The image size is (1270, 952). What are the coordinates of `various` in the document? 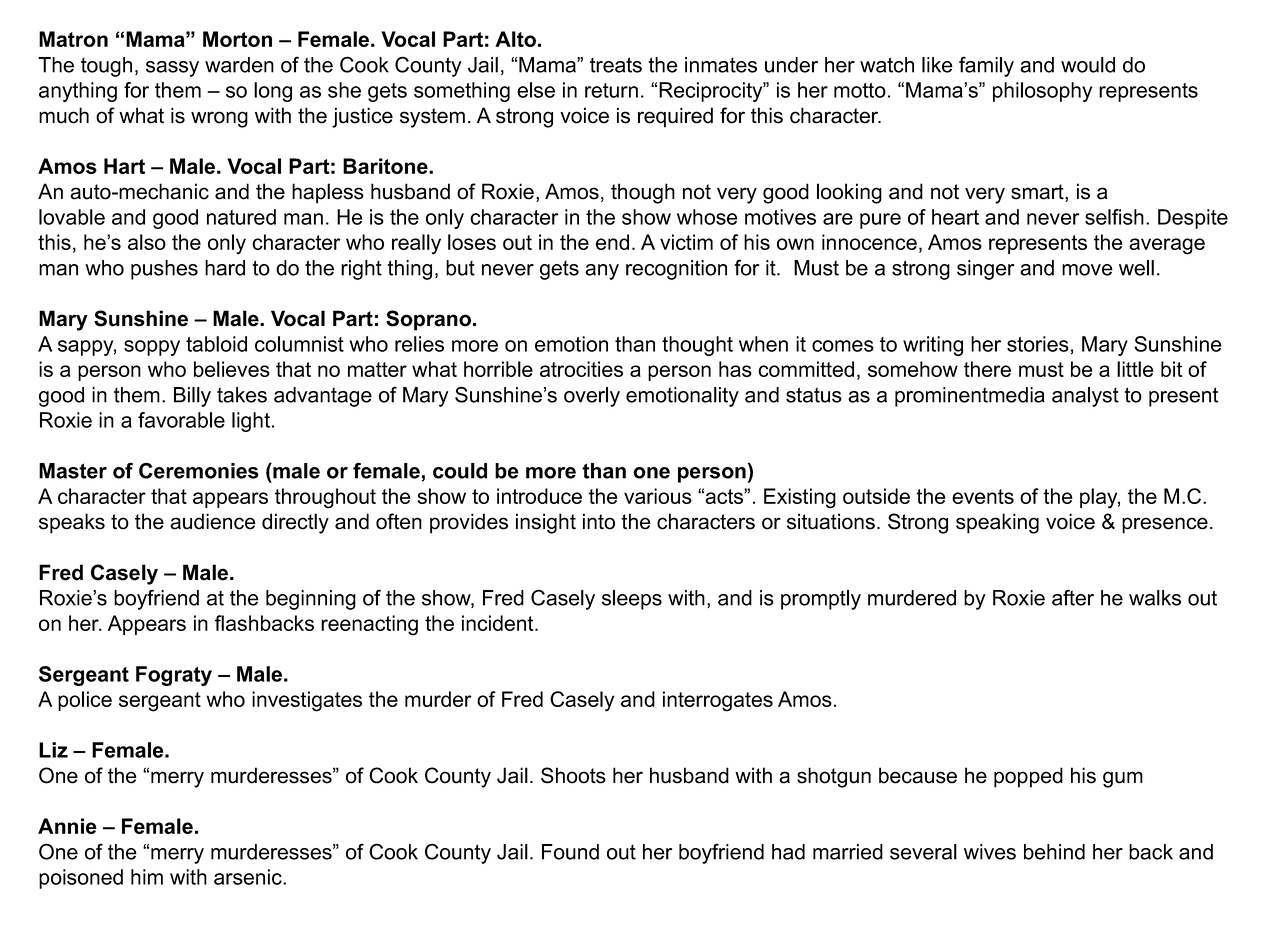 It's located at (658, 496).
